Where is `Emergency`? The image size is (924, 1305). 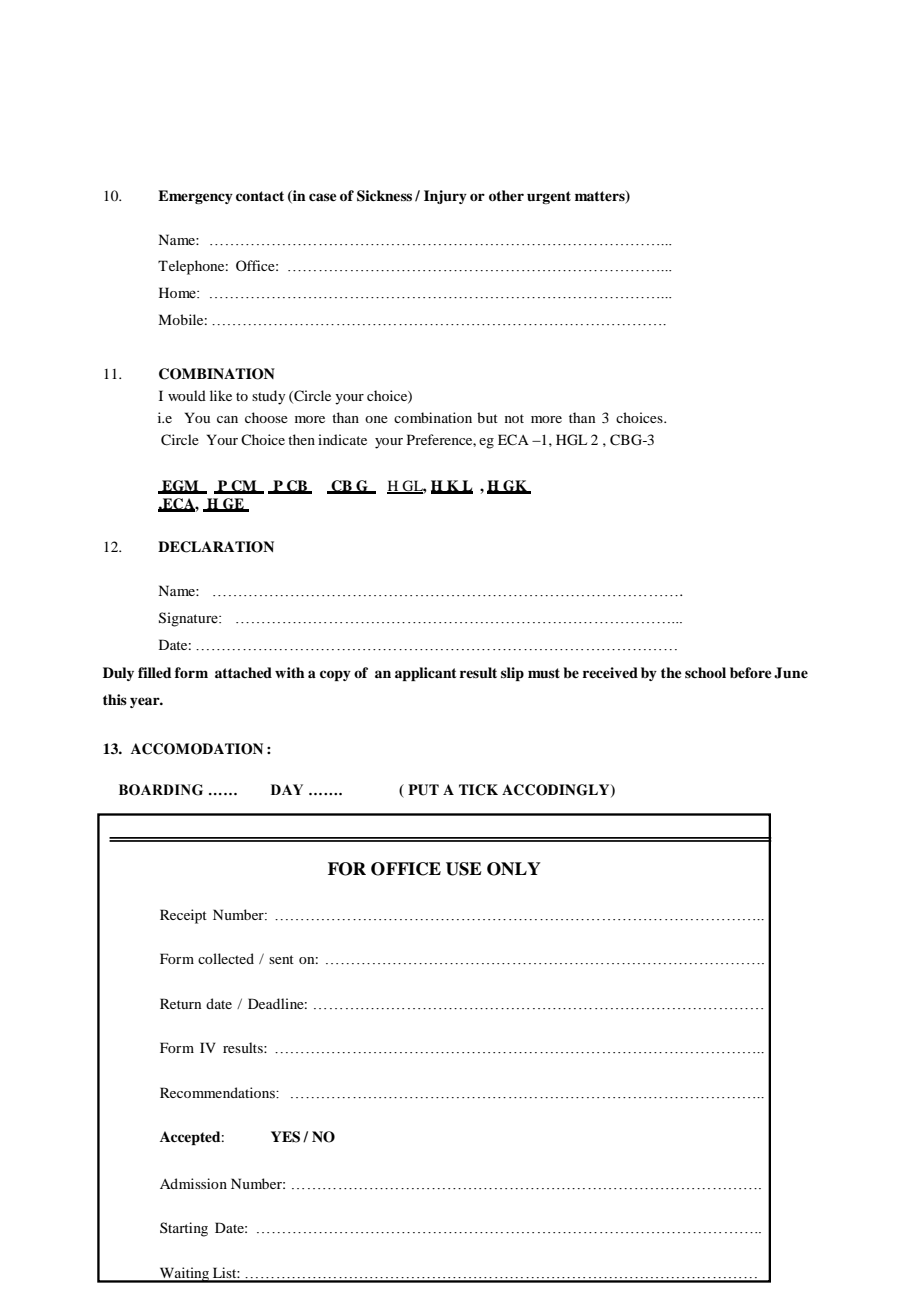
Emergency is located at coordinates (195, 197).
